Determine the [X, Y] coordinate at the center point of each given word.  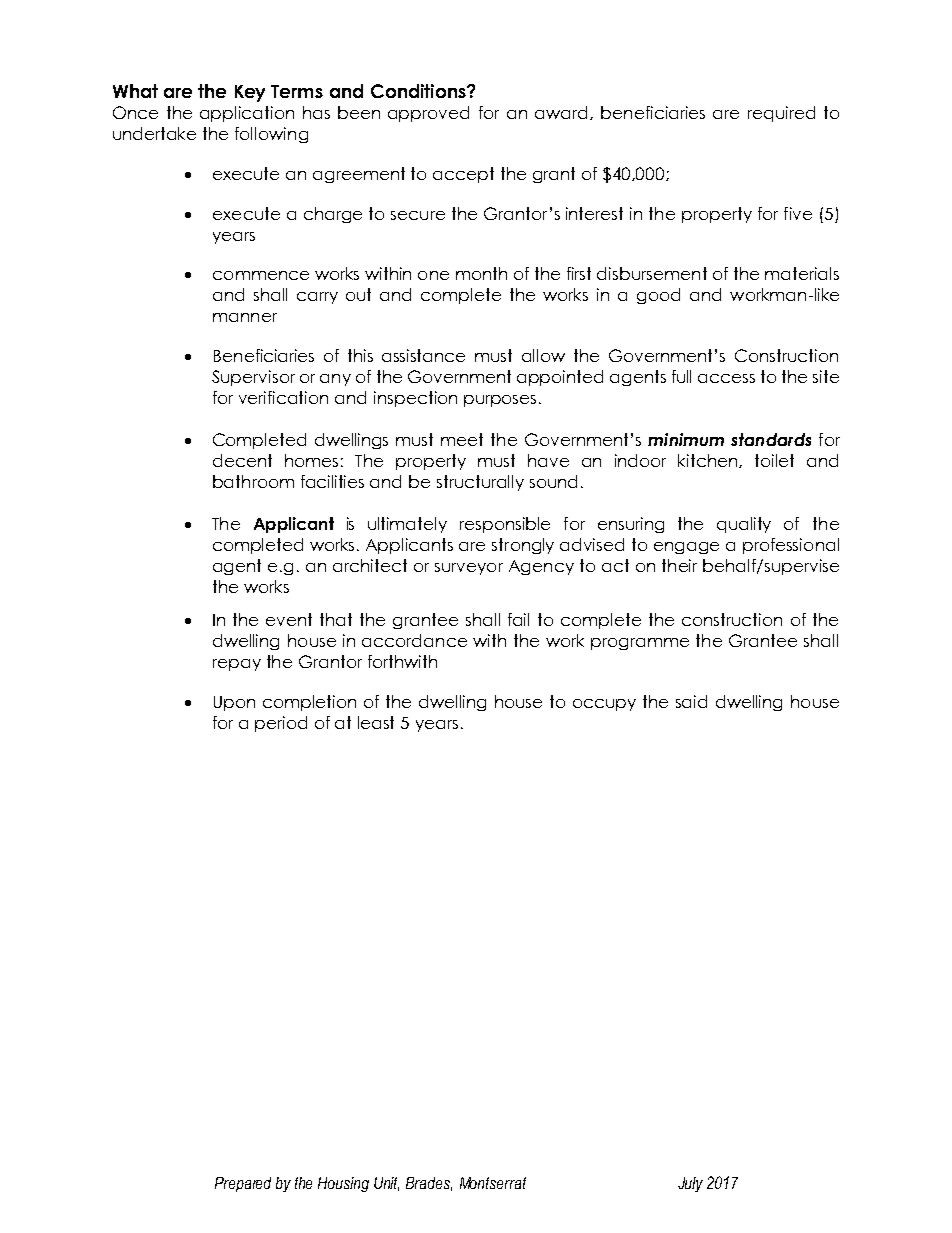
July [690, 1184]
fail [518, 619]
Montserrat [493, 1183]
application [247, 114]
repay [237, 665]
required [781, 114]
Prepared [243, 1184]
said [691, 701]
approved [428, 114]
